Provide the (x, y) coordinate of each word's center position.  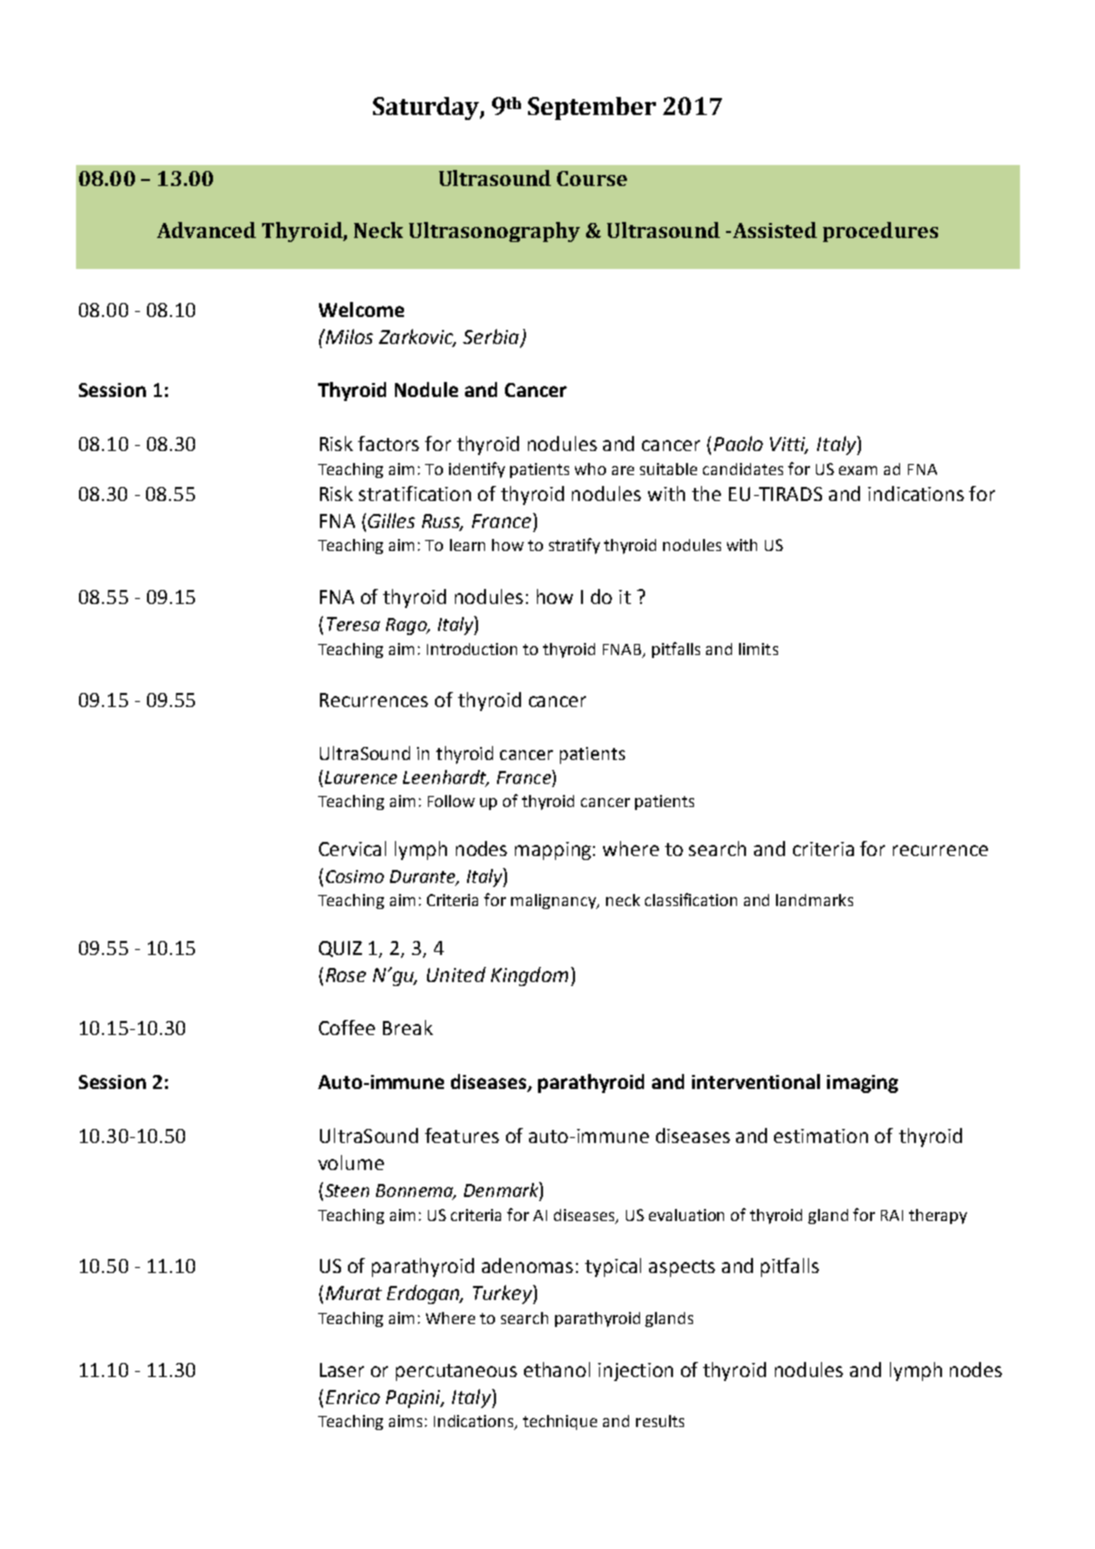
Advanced (206, 230)
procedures (880, 232)
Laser (342, 1370)
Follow (451, 801)
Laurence (361, 777)
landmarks (814, 900)
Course (592, 178)
